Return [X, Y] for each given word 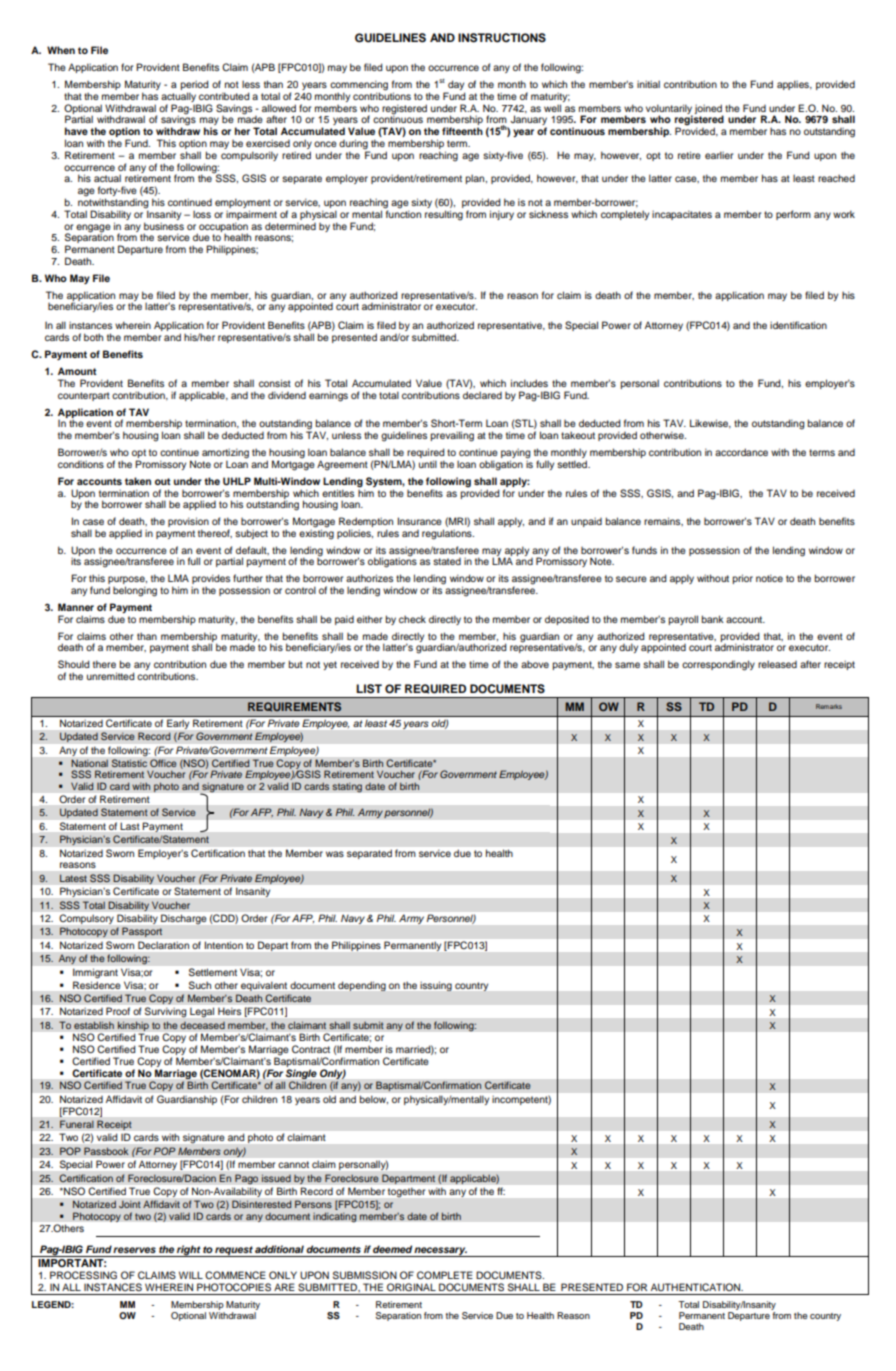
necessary [440, 1252]
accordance [741, 452]
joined [709, 110]
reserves [134, 1250]
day [455, 86]
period [195, 86]
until [428, 464]
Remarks [829, 706]
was [335, 854]
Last [130, 826]
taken [138, 481]
